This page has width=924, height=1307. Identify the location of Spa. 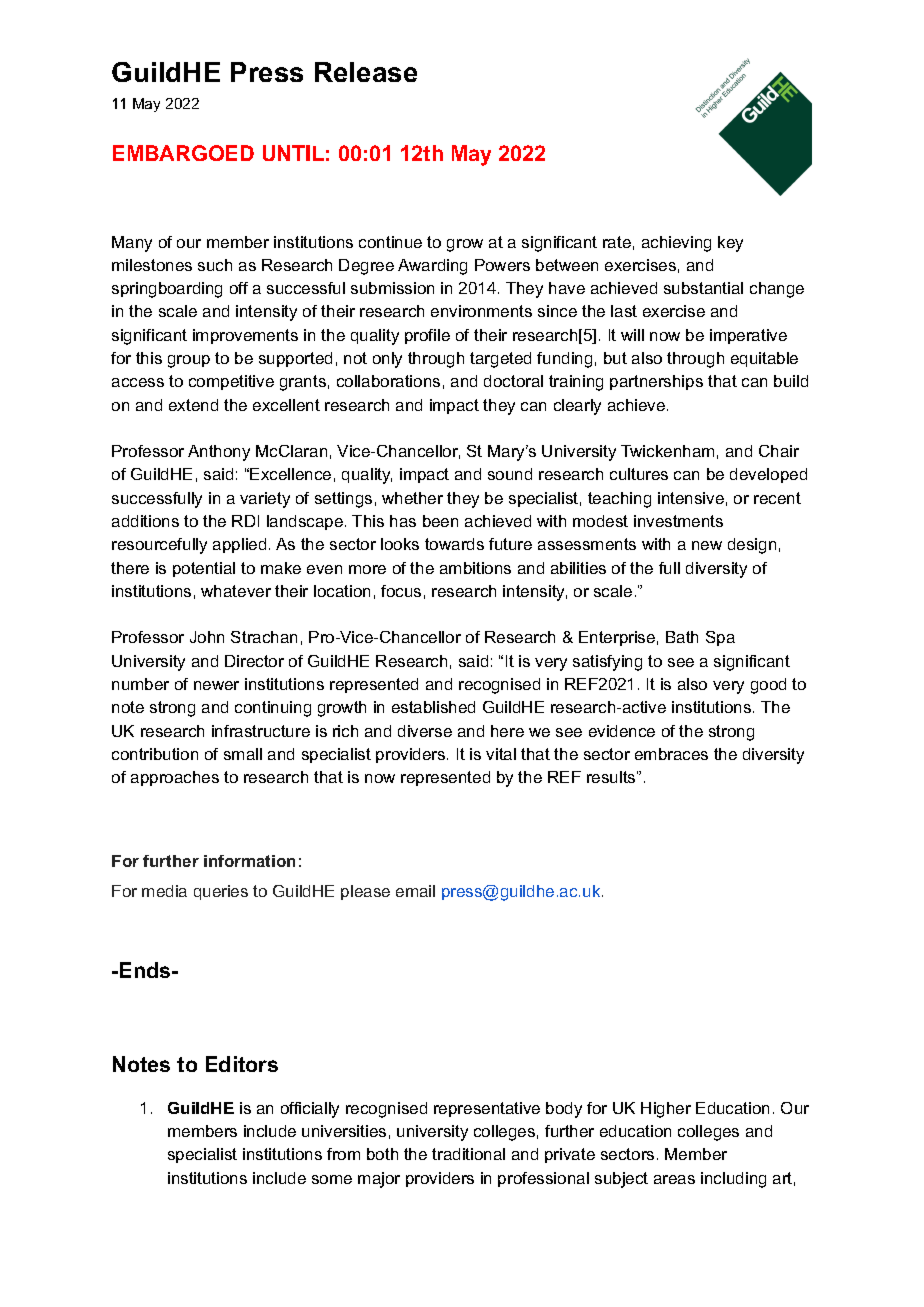
(720, 638).
